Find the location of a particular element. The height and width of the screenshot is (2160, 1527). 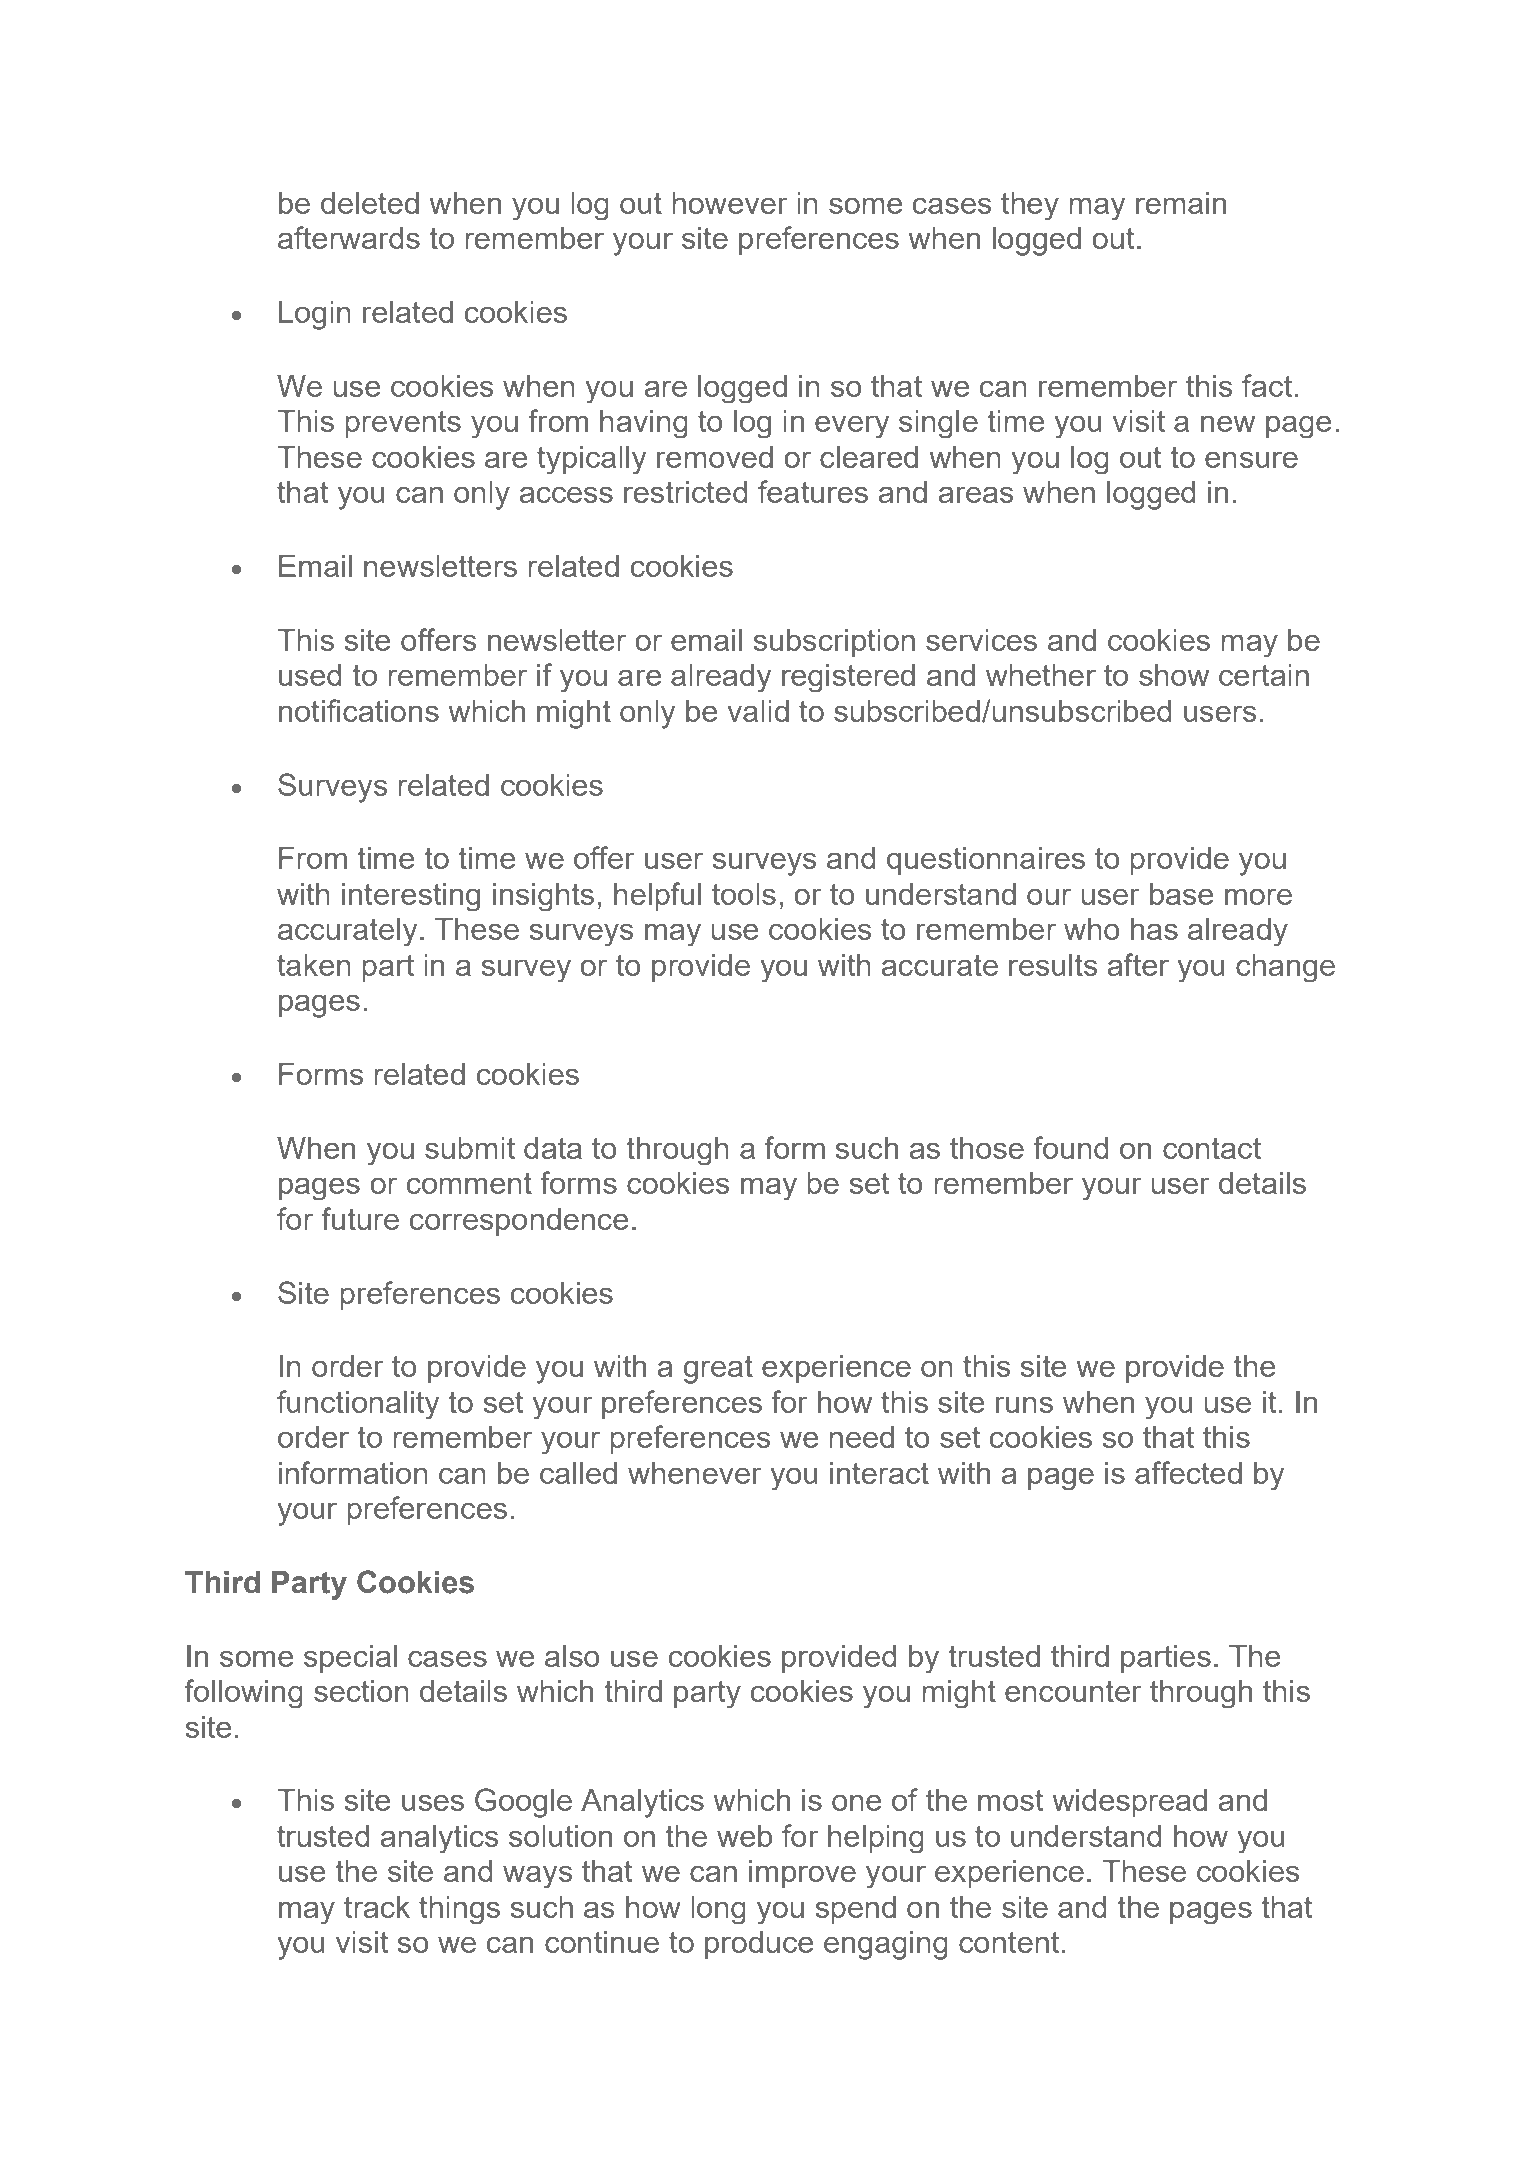

tools is located at coordinates (744, 894).
